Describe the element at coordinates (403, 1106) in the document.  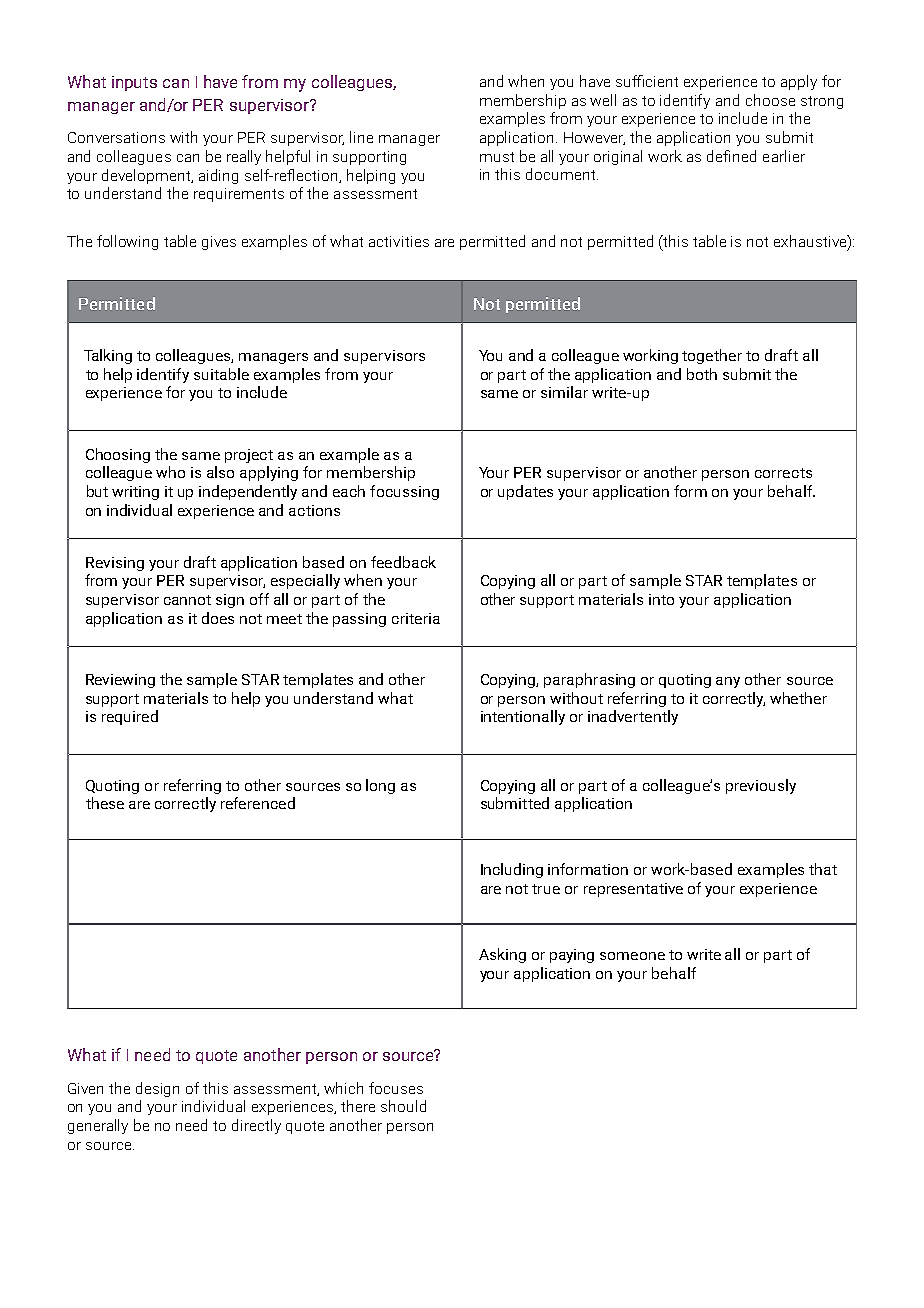
I see `should` at that location.
